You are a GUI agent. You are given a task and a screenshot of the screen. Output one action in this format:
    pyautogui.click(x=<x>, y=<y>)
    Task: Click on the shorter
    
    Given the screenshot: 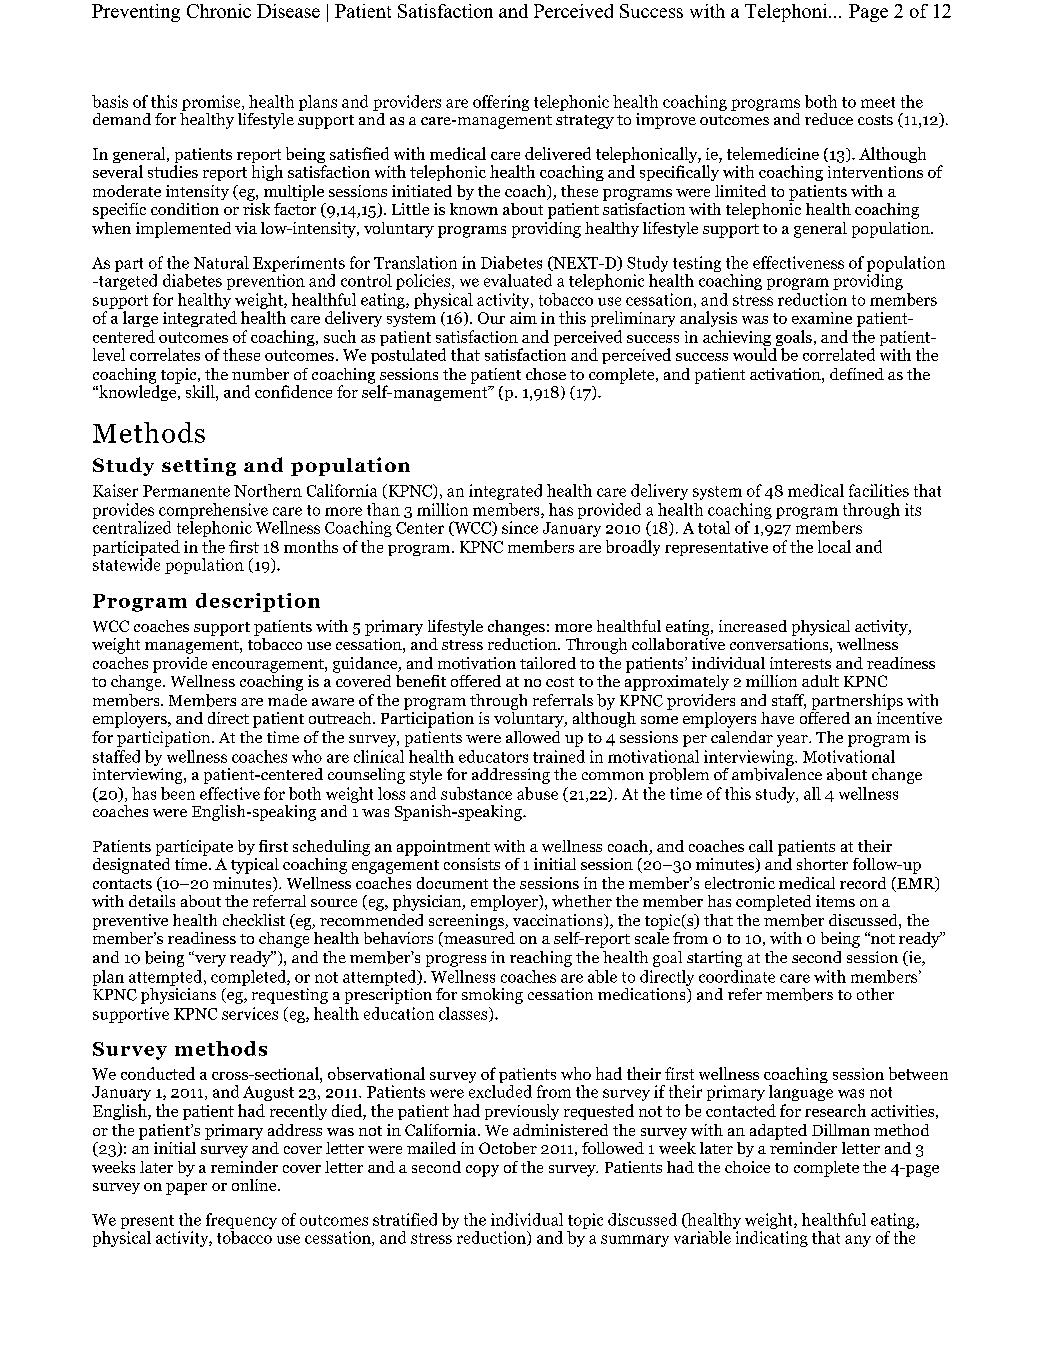 What is the action you would take?
    pyautogui.click(x=822, y=864)
